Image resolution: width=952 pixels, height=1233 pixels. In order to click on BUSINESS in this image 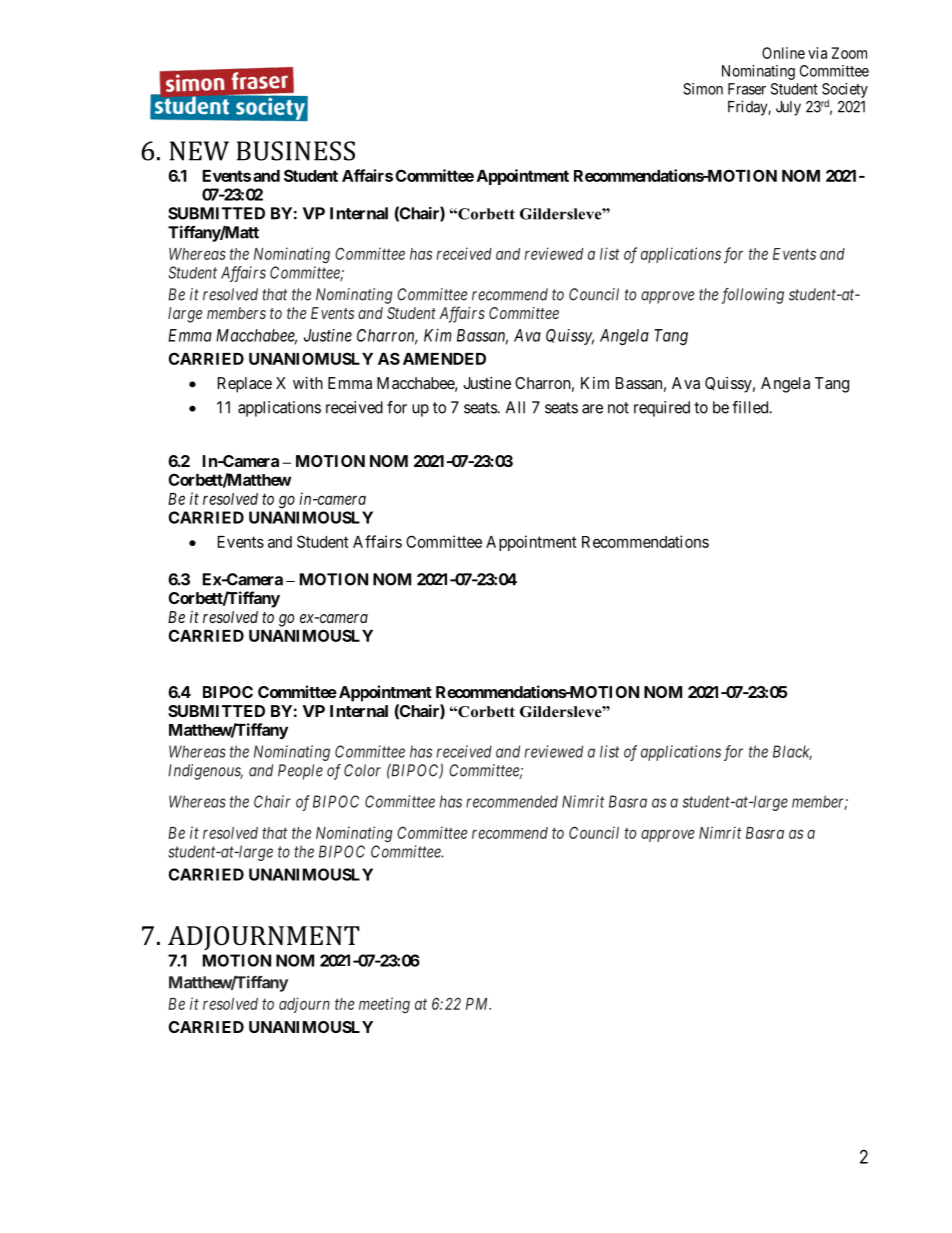, I will do `click(296, 151)`.
